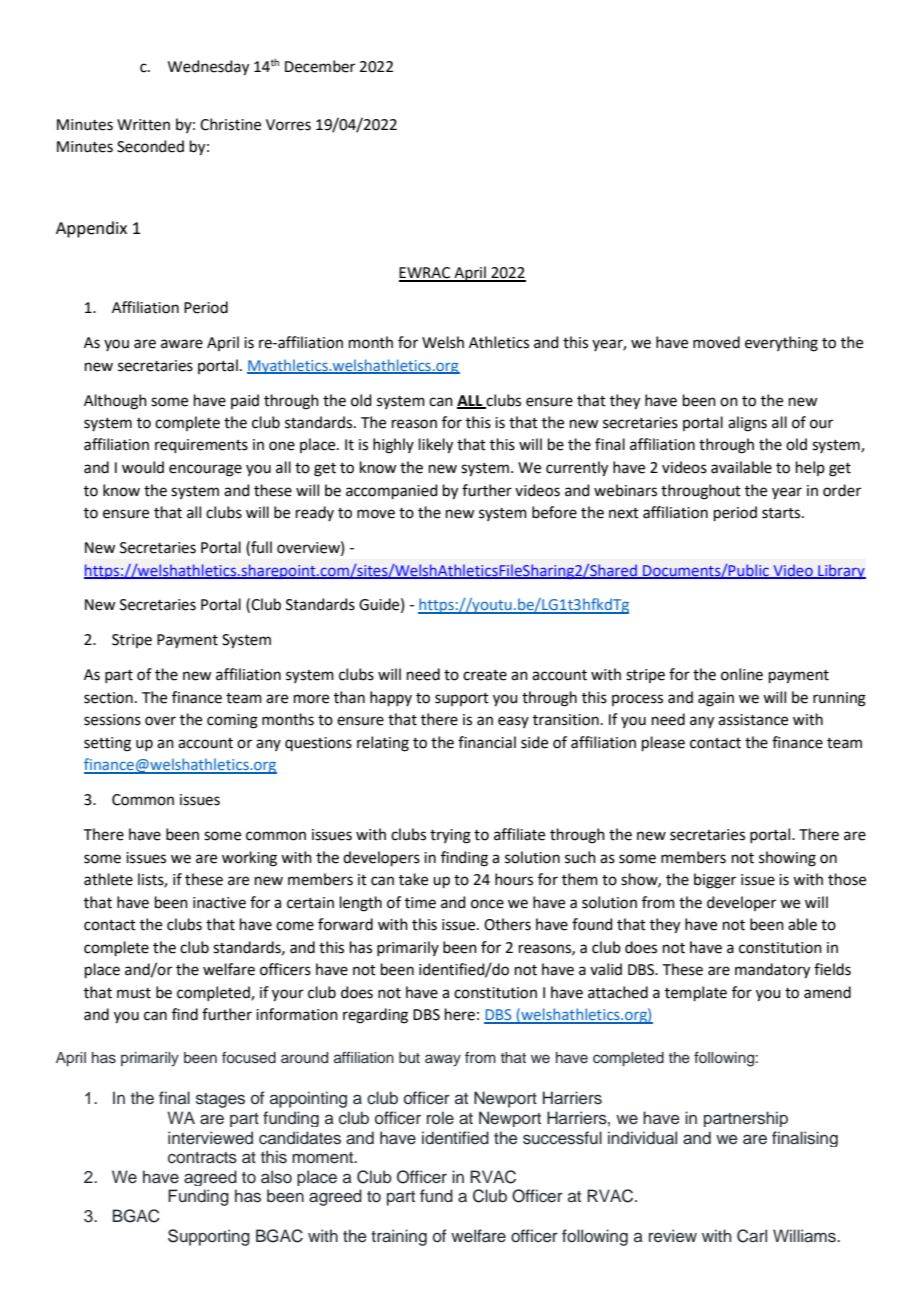 The width and height of the page is (924, 1308). I want to click on likely, so click(436, 446).
